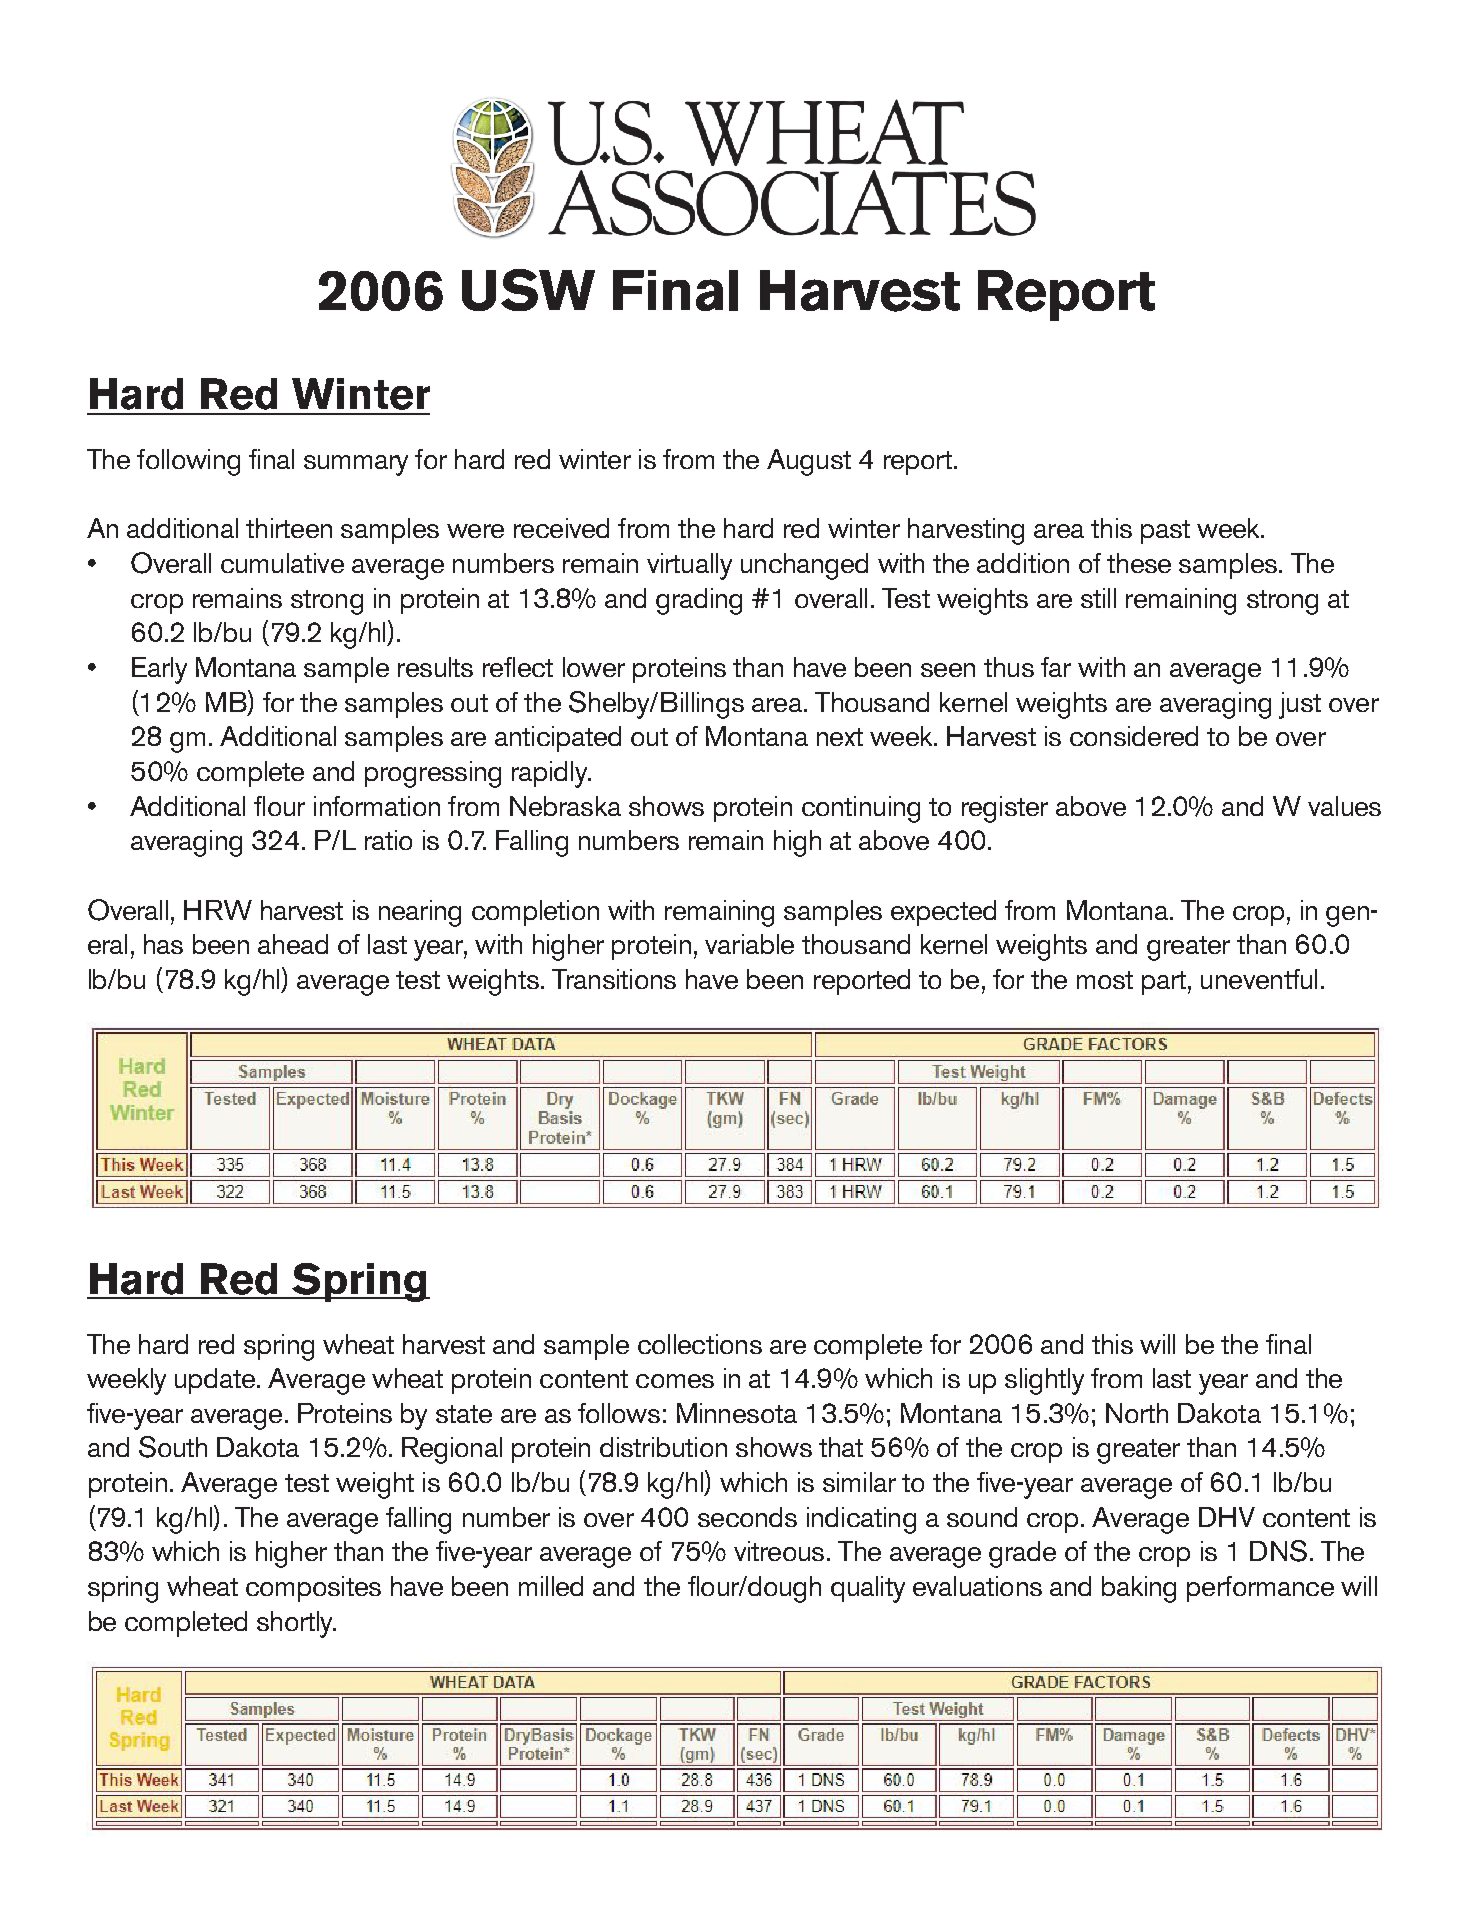 The width and height of the screenshot is (1473, 1906). Describe the element at coordinates (1044, 1381) in the screenshot. I see `slightly` at that location.
